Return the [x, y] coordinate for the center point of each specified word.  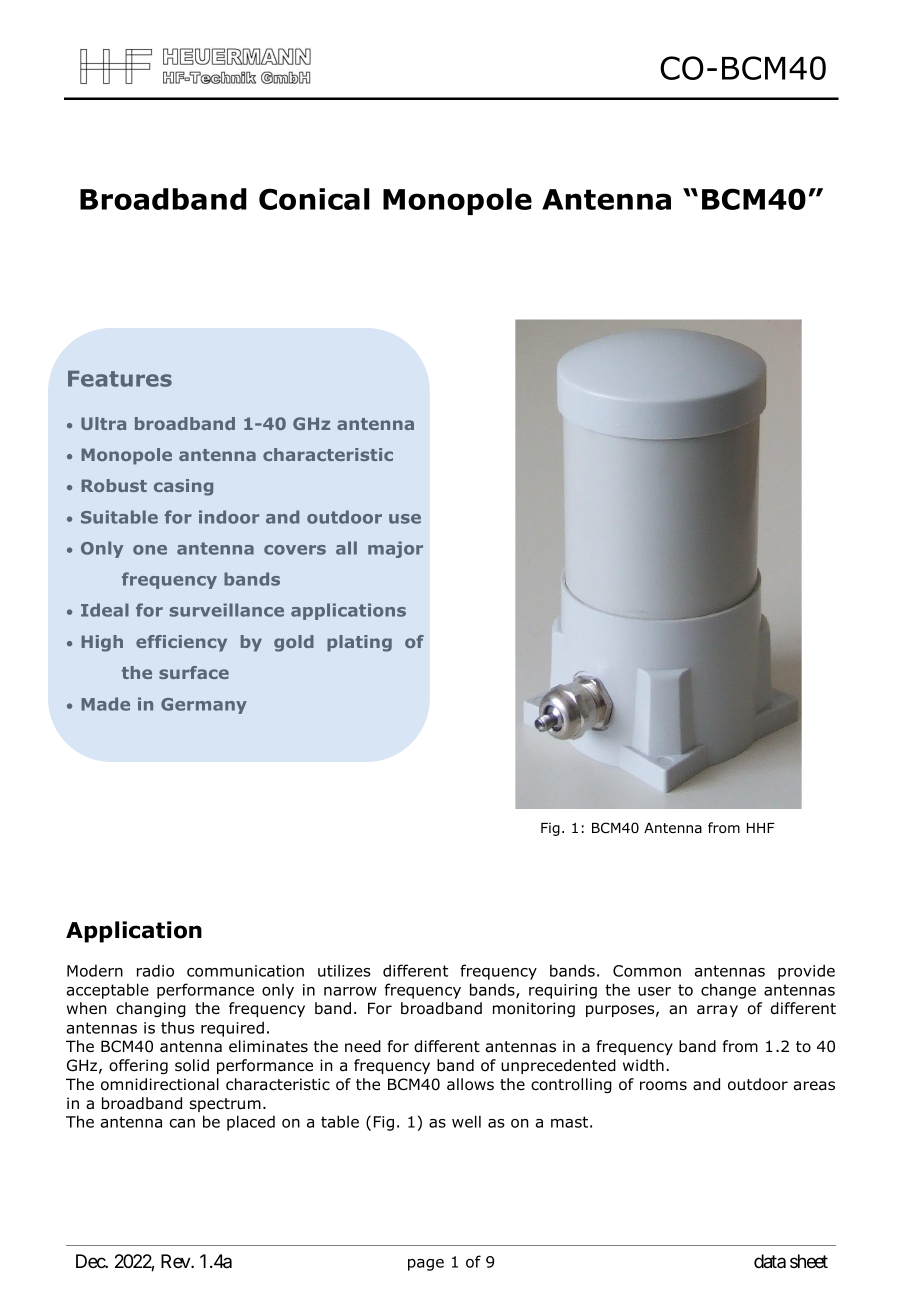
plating [359, 643]
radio [155, 970]
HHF [761, 828]
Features [120, 379]
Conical [314, 199]
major [395, 549]
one [150, 550]
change [728, 991]
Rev [176, 1261]
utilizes [344, 970]
